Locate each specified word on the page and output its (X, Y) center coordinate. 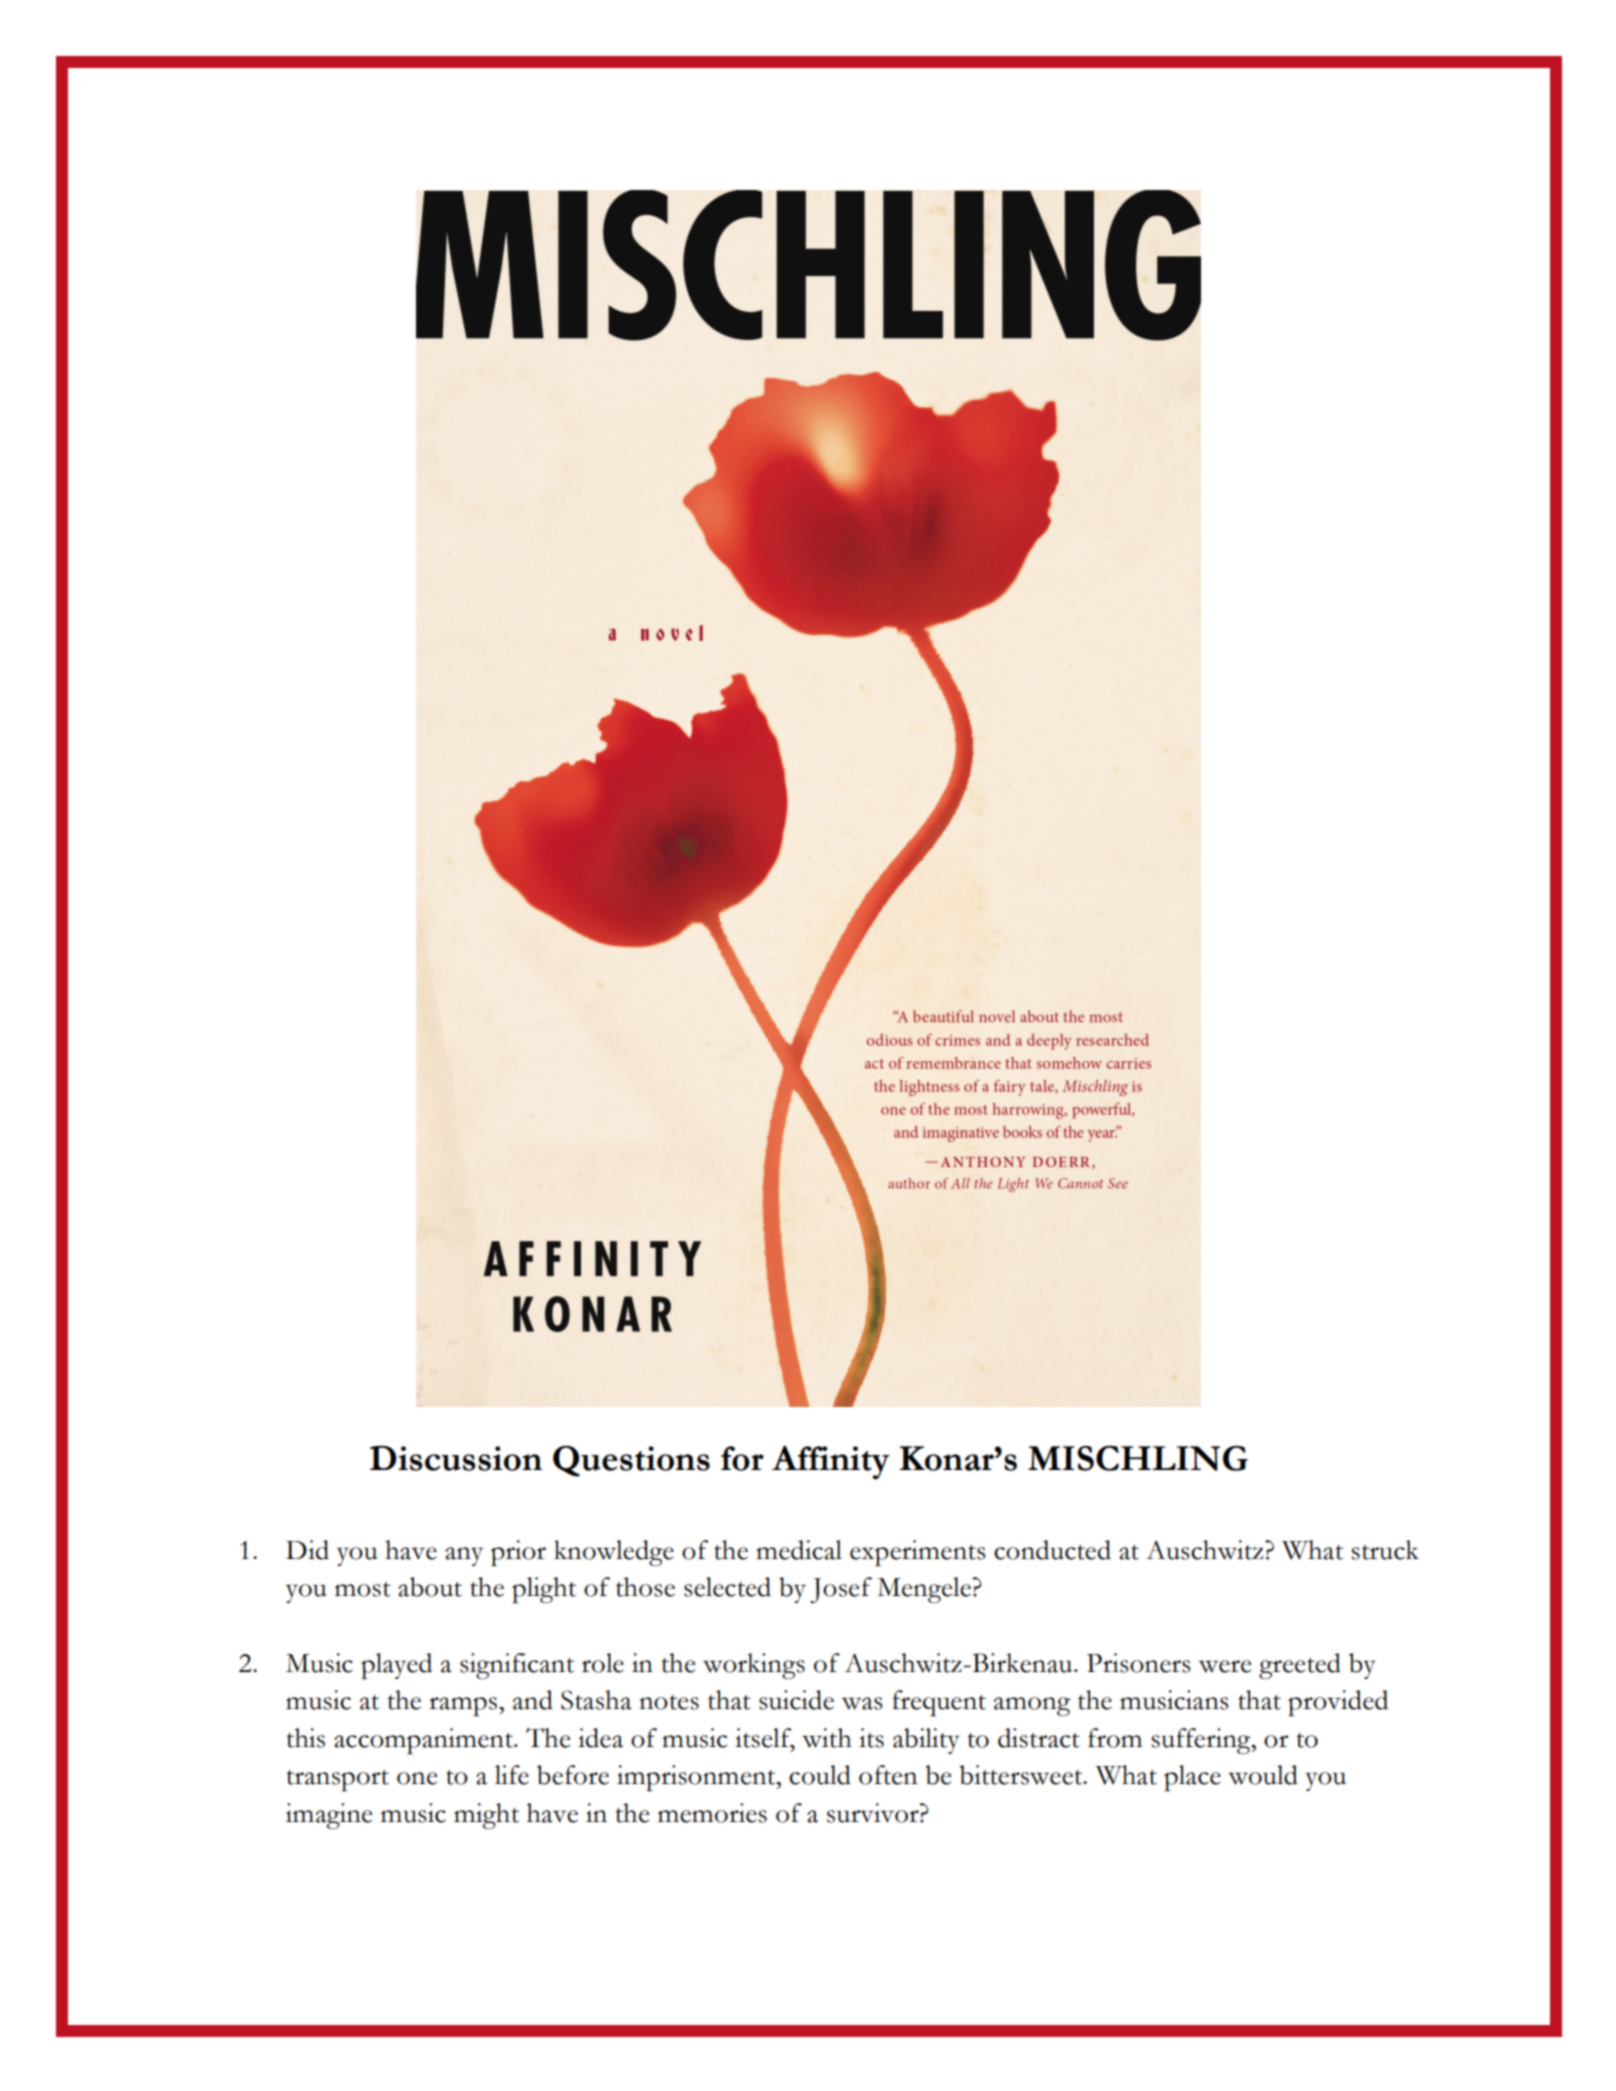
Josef (841, 1590)
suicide (796, 1700)
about (430, 1587)
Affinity (831, 1462)
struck (1385, 1550)
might (486, 1816)
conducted (1052, 1550)
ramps (464, 1706)
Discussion (456, 1458)
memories (712, 1813)
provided (1338, 1703)
